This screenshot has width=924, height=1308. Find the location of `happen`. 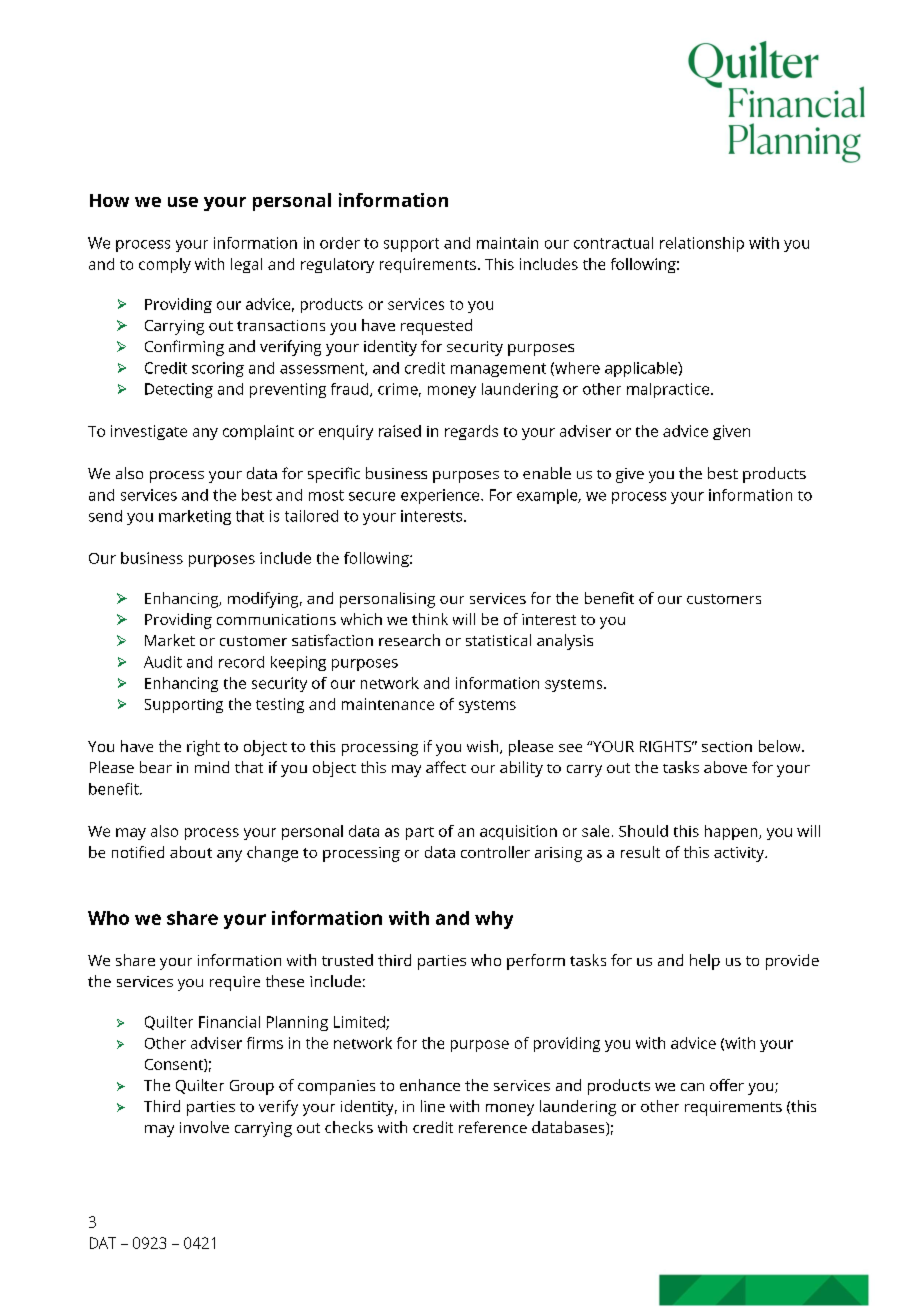

happen is located at coordinates (732, 832).
